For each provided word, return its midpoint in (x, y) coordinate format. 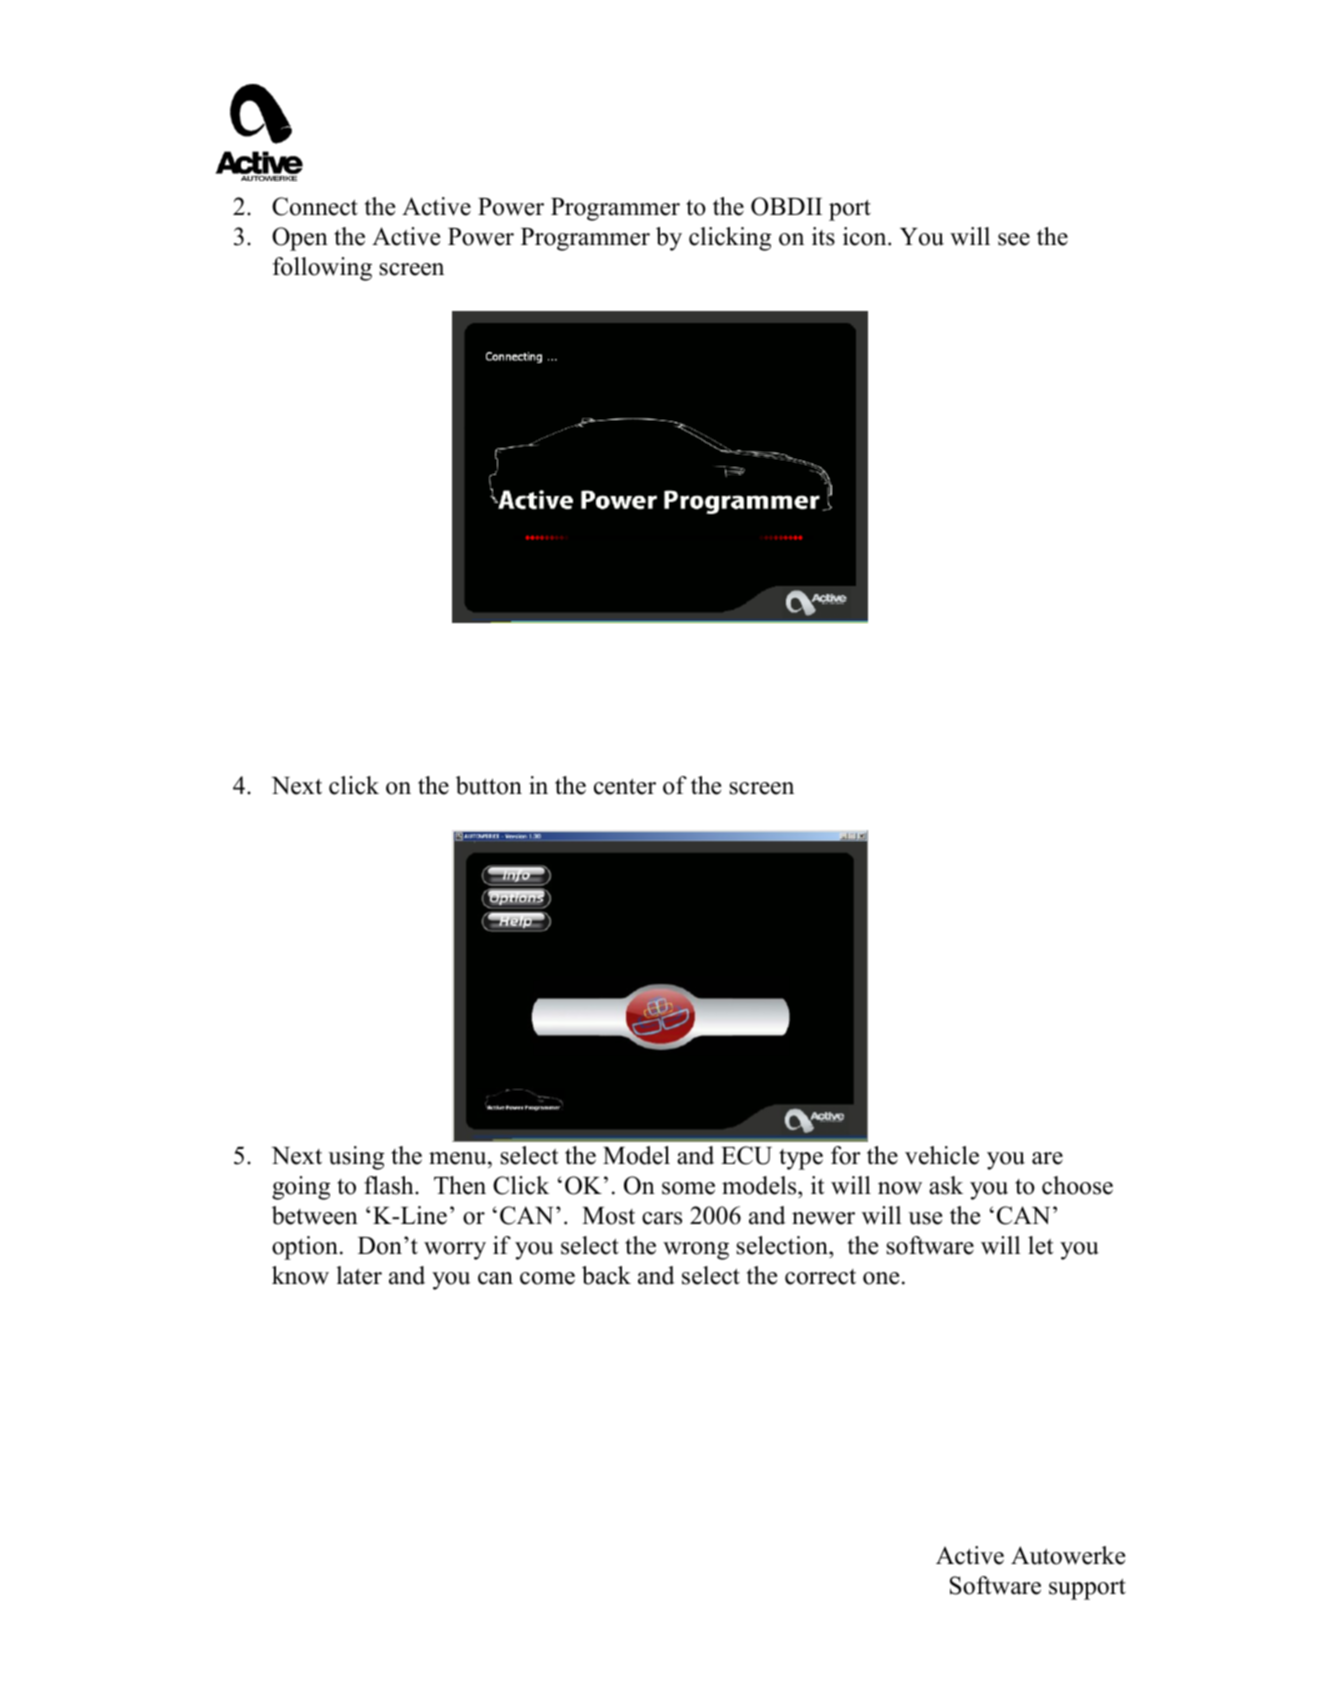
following (322, 269)
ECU (746, 1155)
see (1014, 239)
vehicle (942, 1155)
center (625, 787)
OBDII (786, 206)
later (359, 1275)
